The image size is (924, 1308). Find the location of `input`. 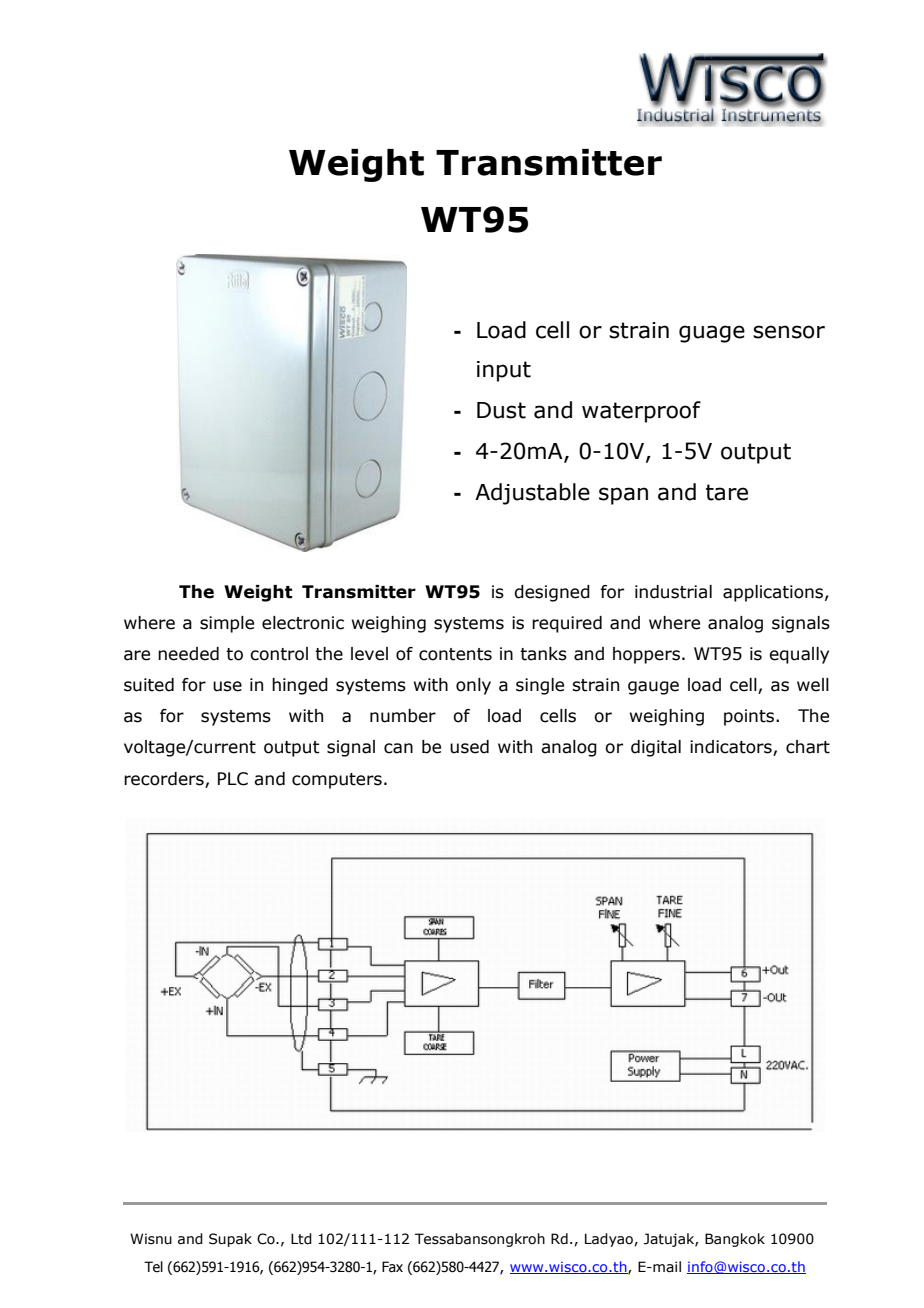

input is located at coordinates (504, 371).
